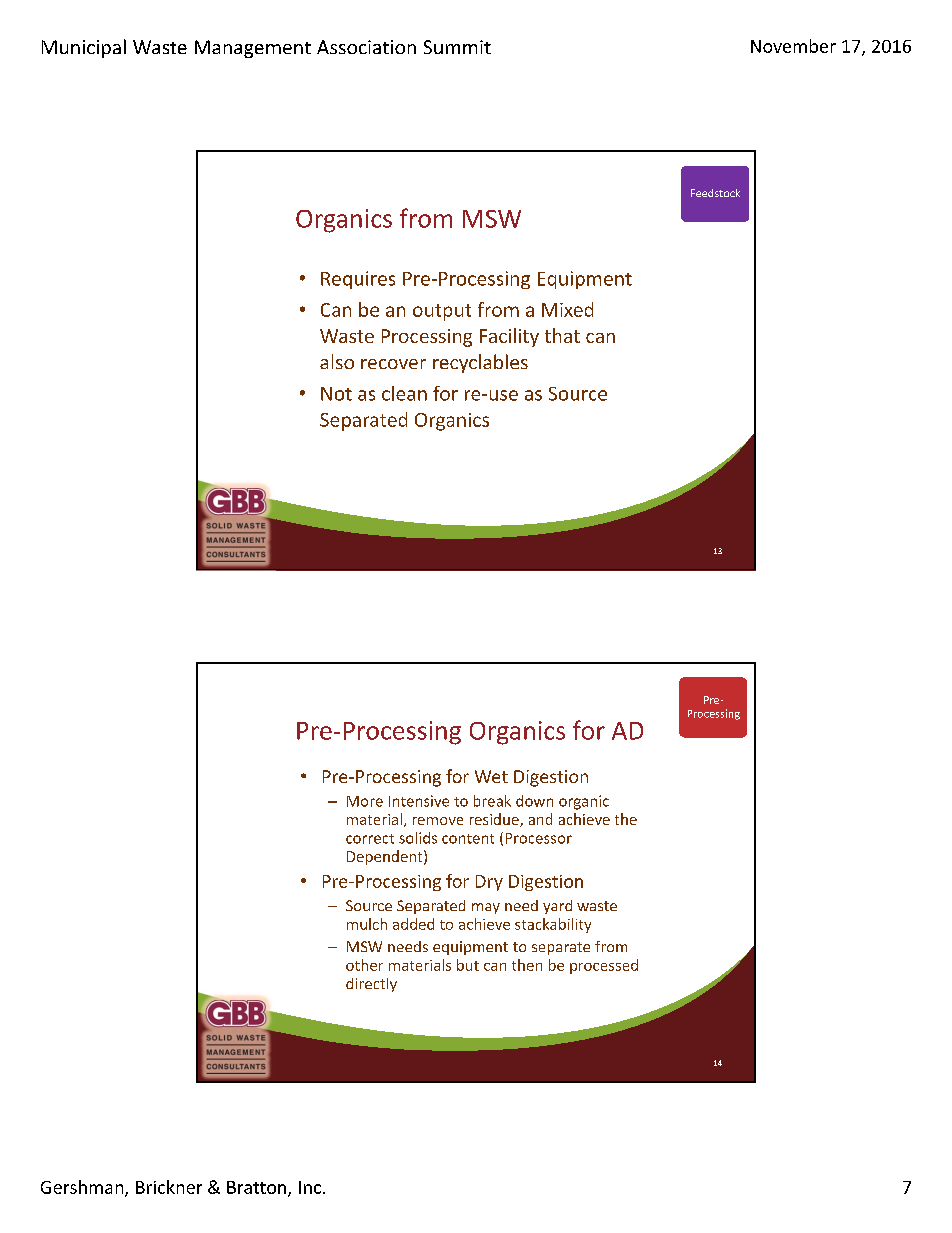  Describe the element at coordinates (442, 312) in the screenshot. I see `output` at that location.
